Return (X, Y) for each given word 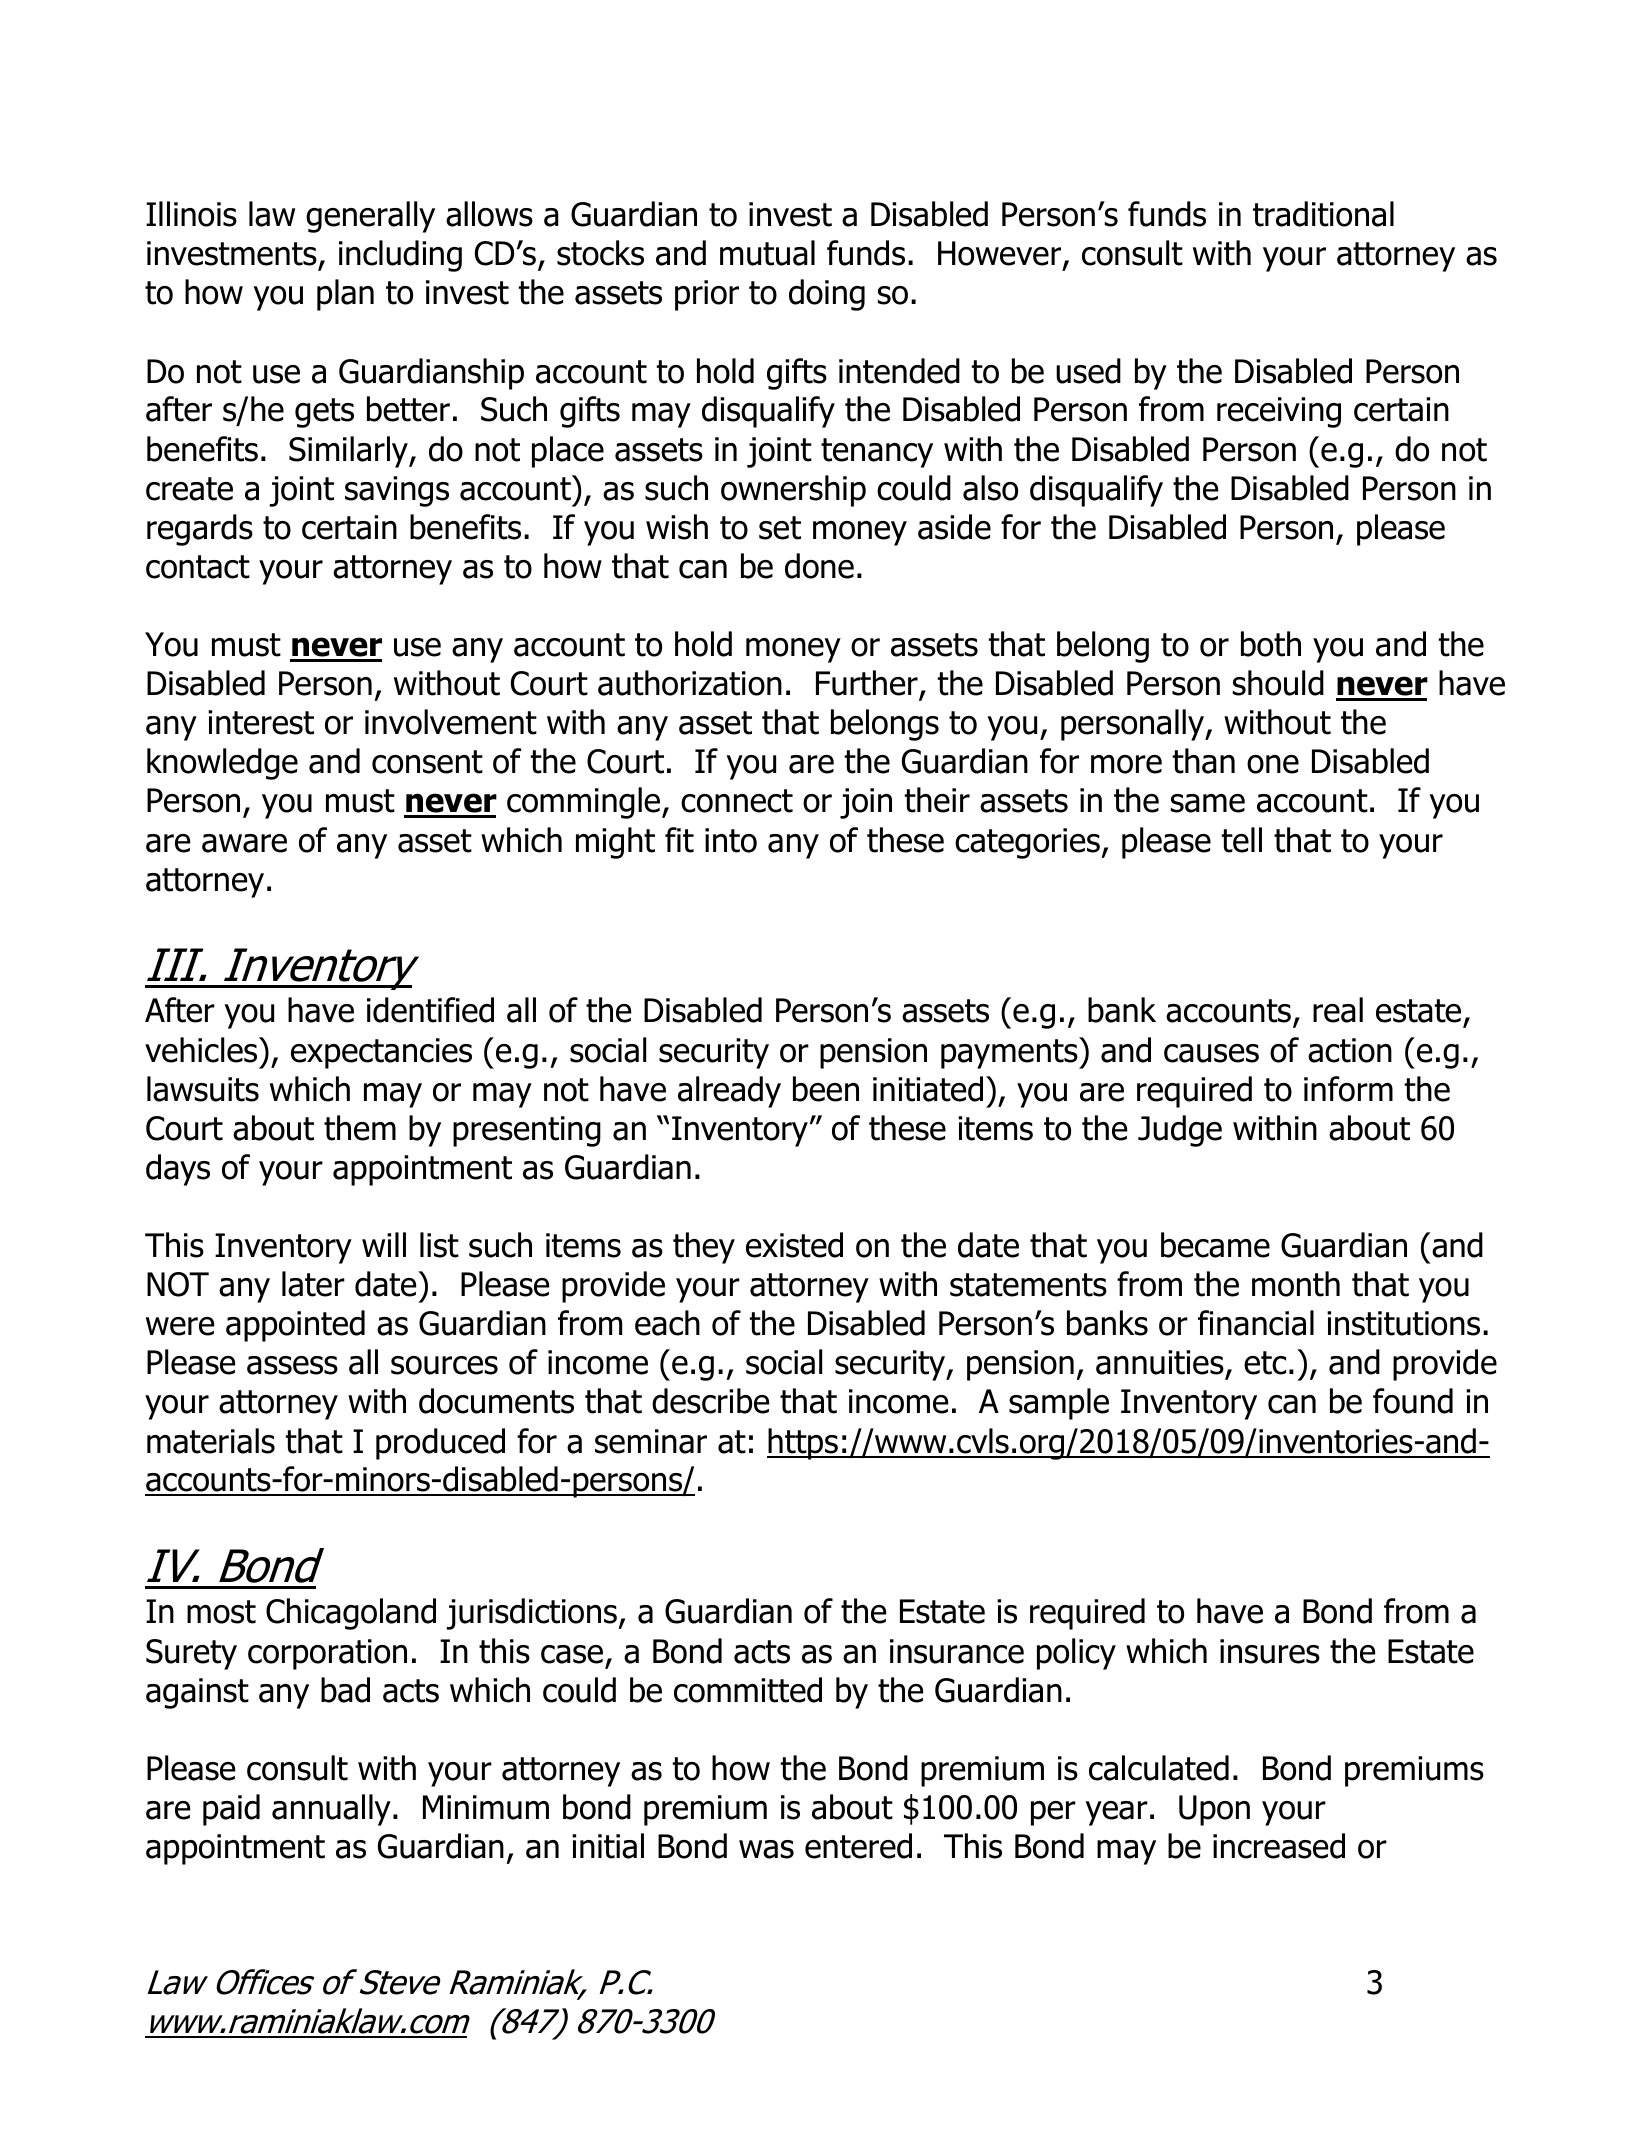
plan (345, 295)
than (1204, 761)
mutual (767, 253)
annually (331, 1810)
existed (794, 1245)
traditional (1323, 214)
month (1296, 1284)
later (313, 1284)
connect (737, 801)
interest (261, 722)
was (766, 1849)
